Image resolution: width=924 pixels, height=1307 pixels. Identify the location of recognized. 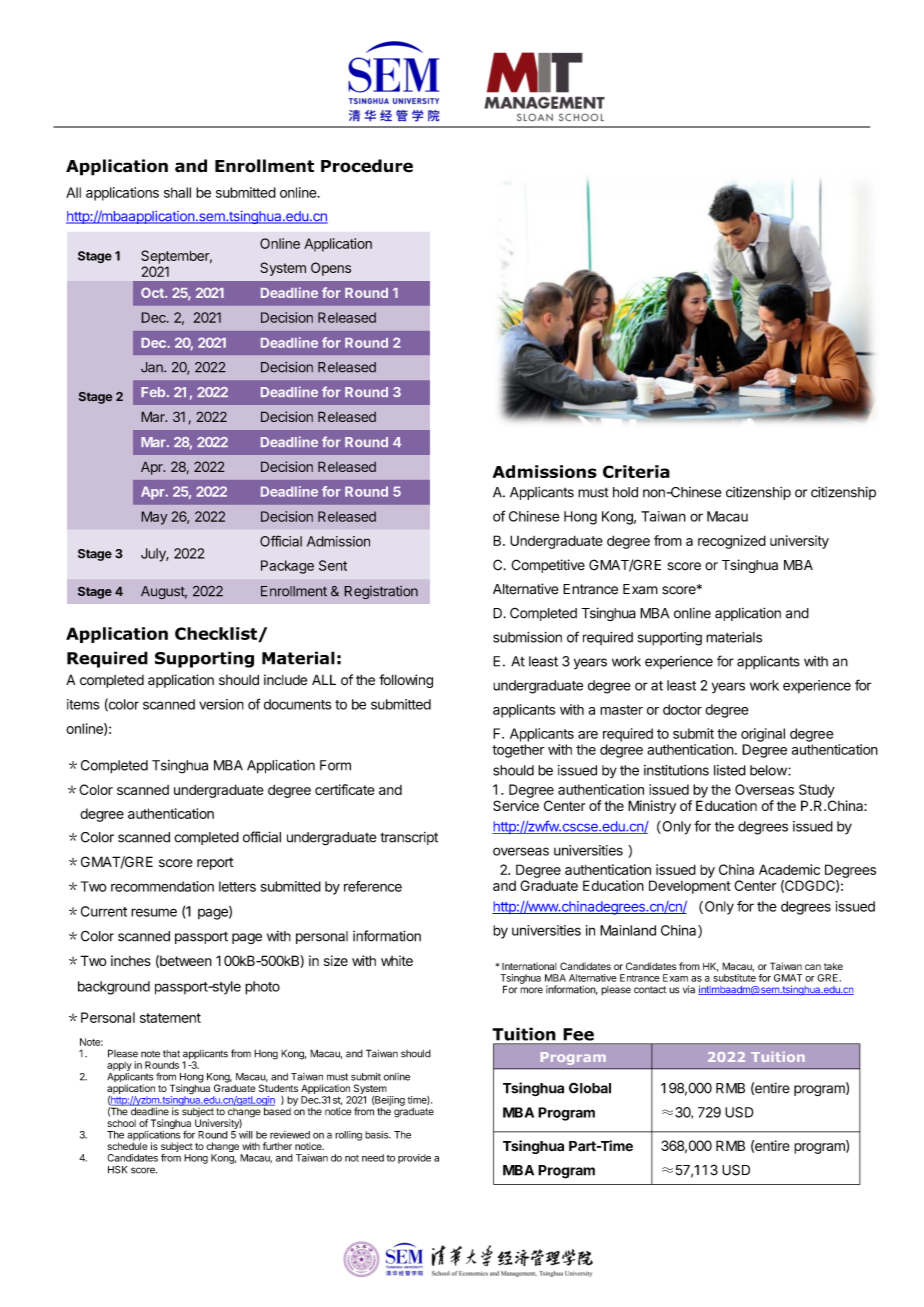
(732, 542).
